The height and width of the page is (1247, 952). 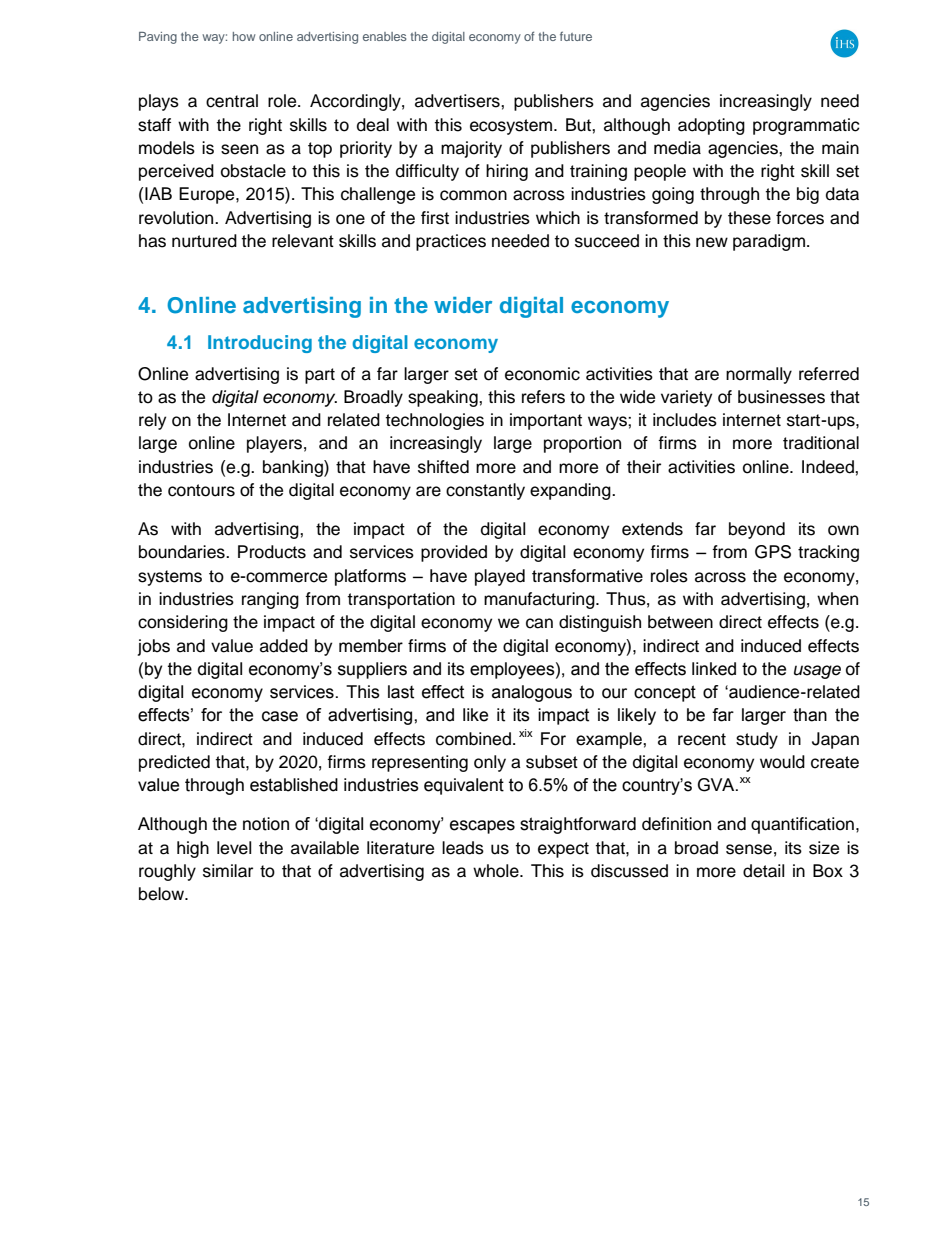 I want to click on how, so click(x=244, y=36).
